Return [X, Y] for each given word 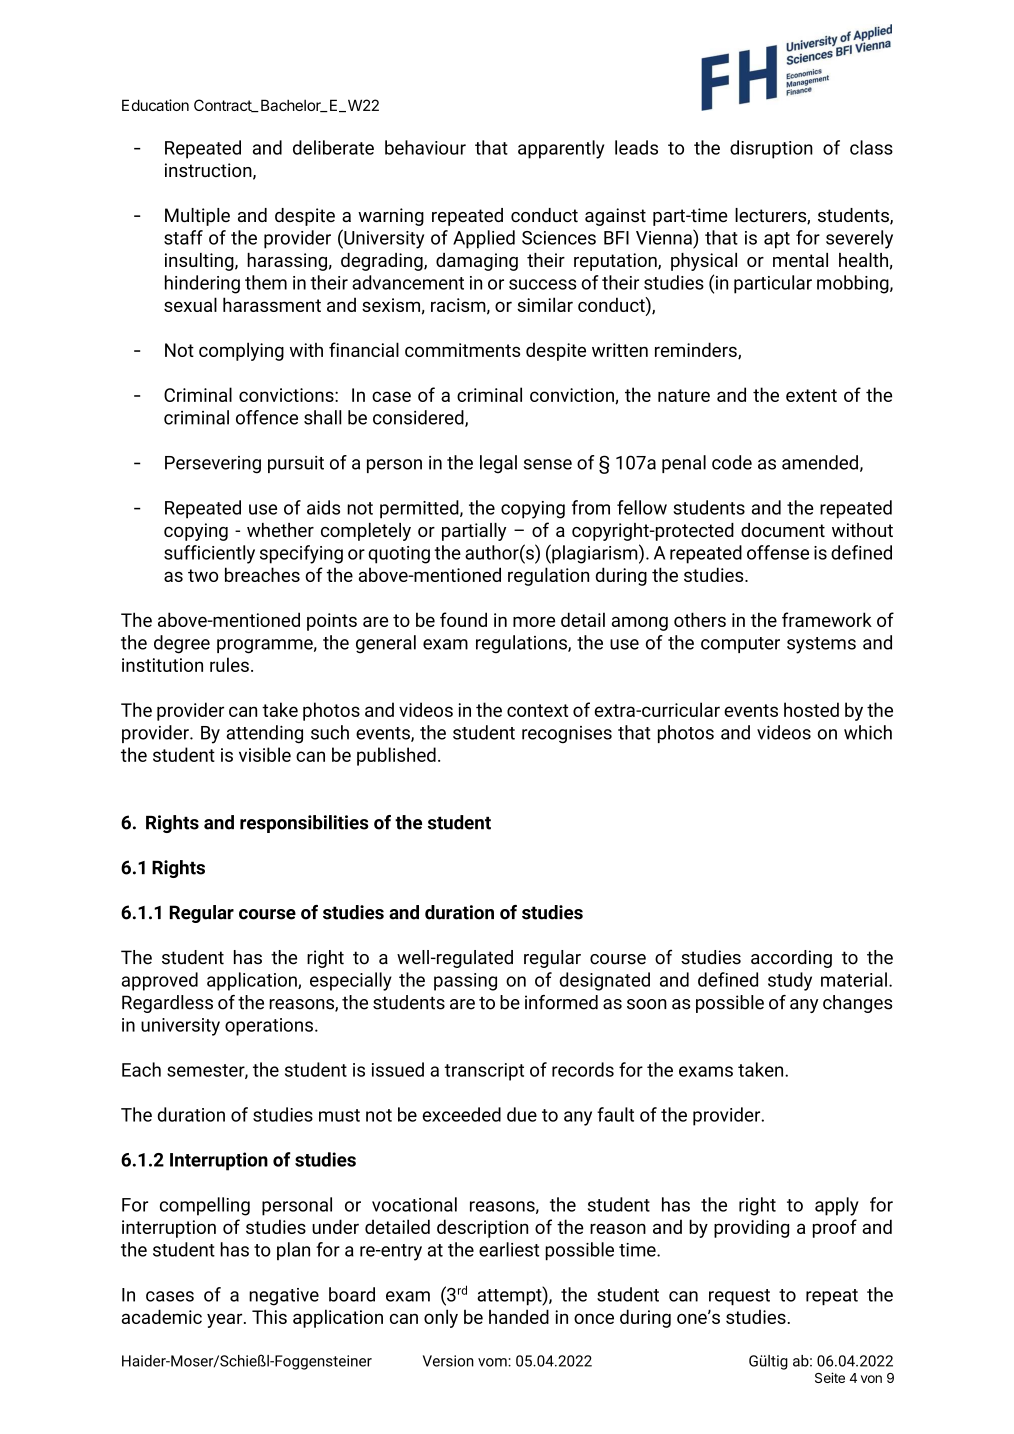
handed [519, 1316]
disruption [771, 149]
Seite [830, 1377]
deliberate [333, 147]
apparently [561, 149]
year [226, 1320]
